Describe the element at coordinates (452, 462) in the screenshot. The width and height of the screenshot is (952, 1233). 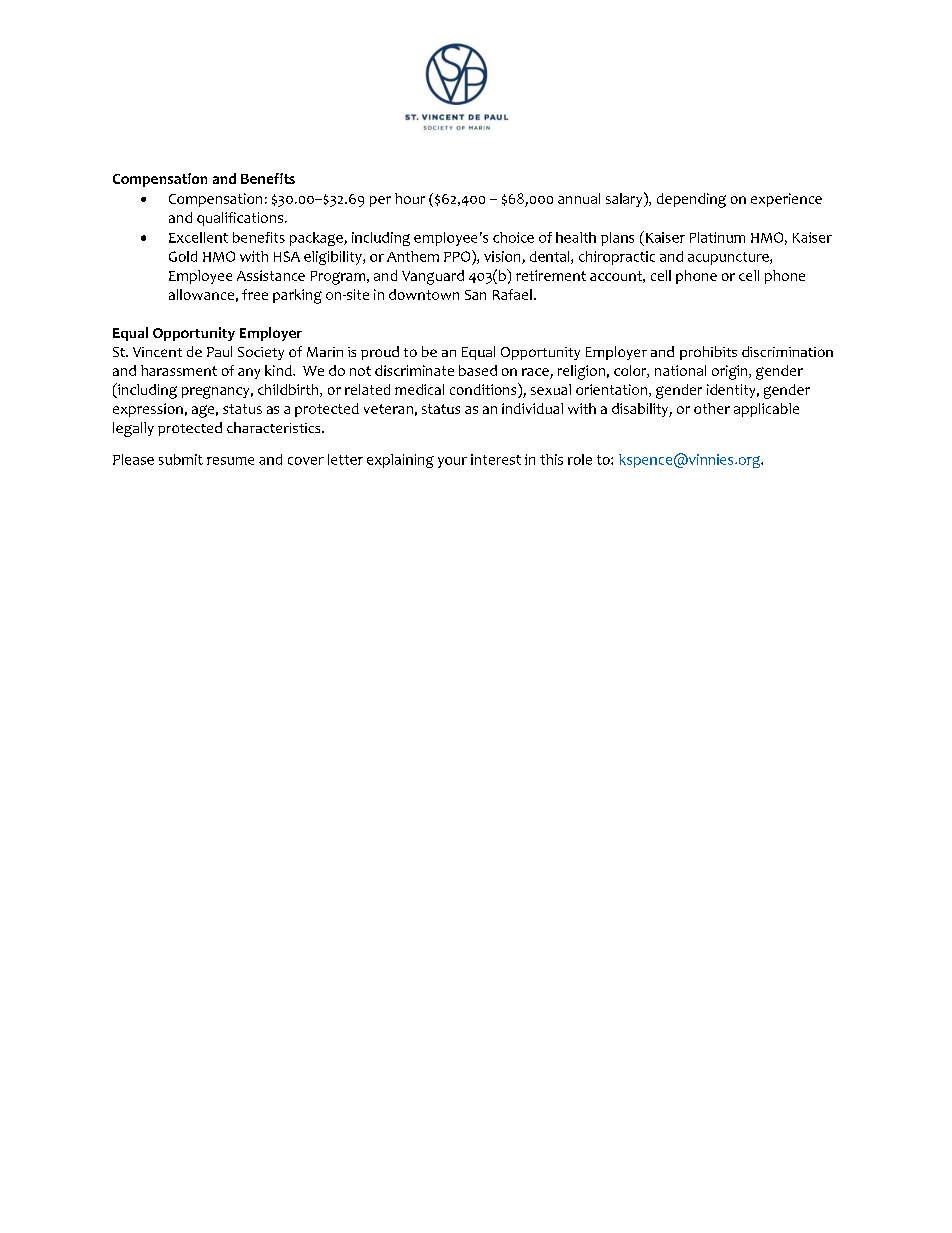
I see `your` at that location.
